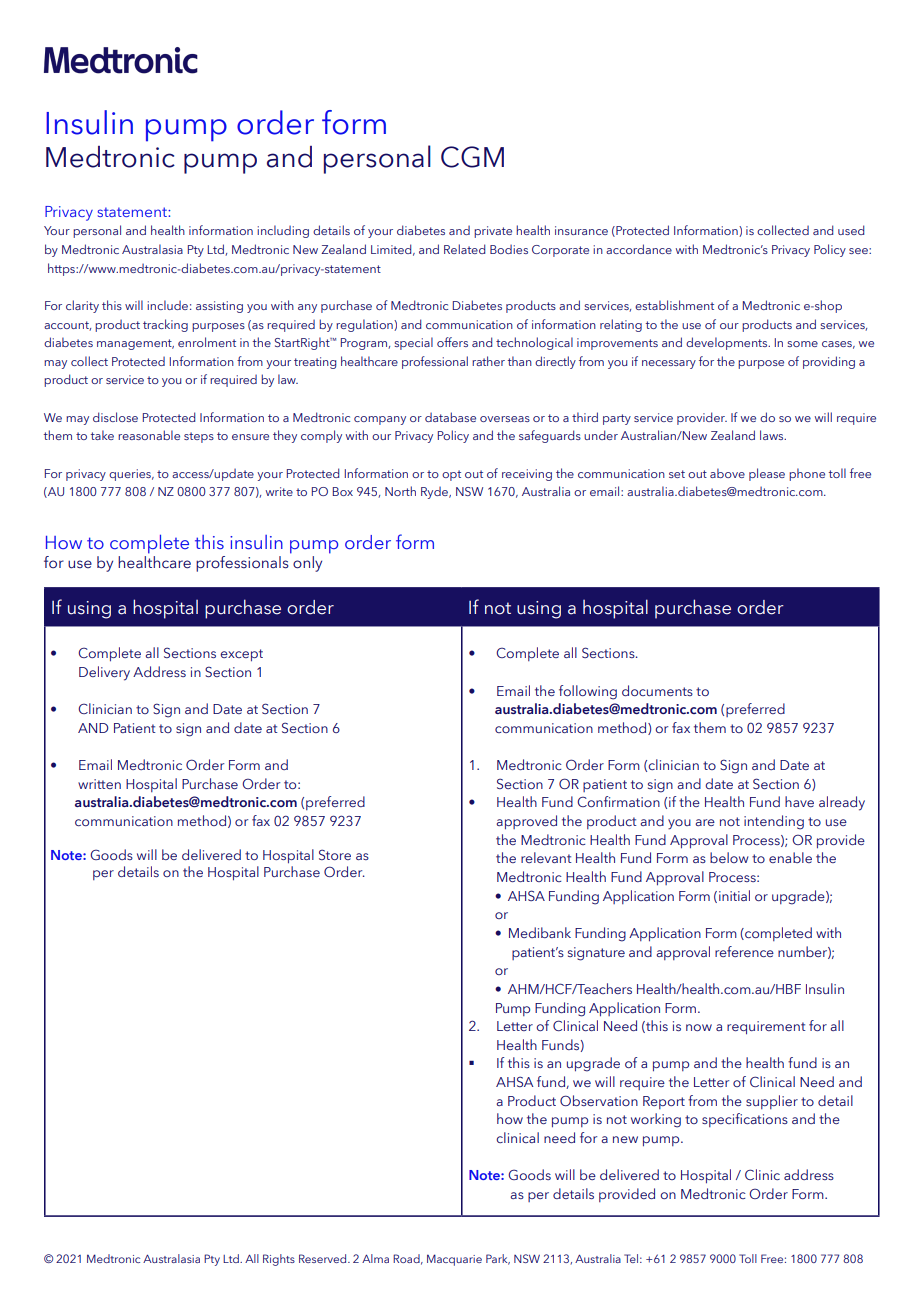  Describe the element at coordinates (472, 157) in the image. I see `CGM` at that location.
